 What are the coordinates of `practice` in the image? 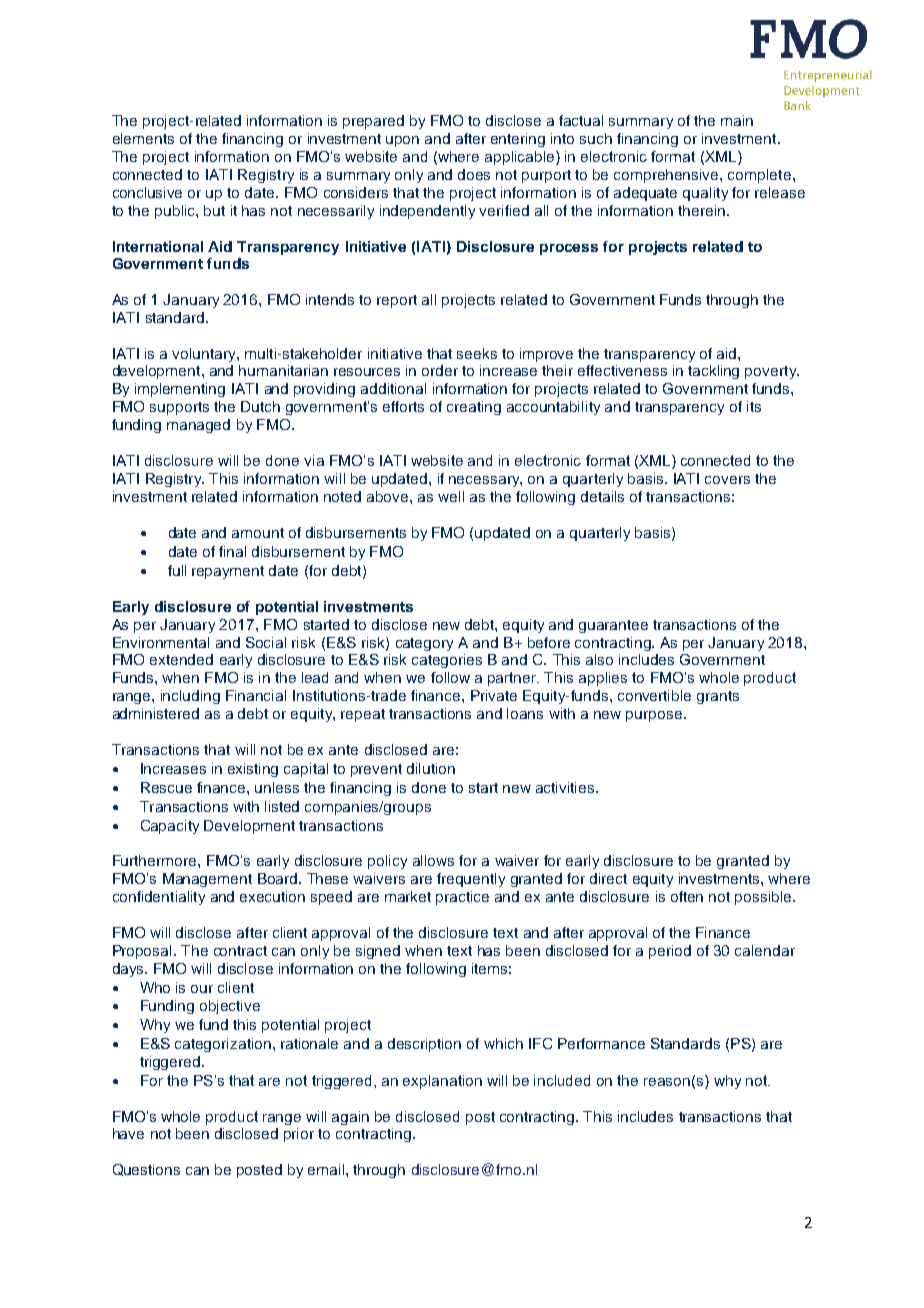 It's located at (462, 898).
